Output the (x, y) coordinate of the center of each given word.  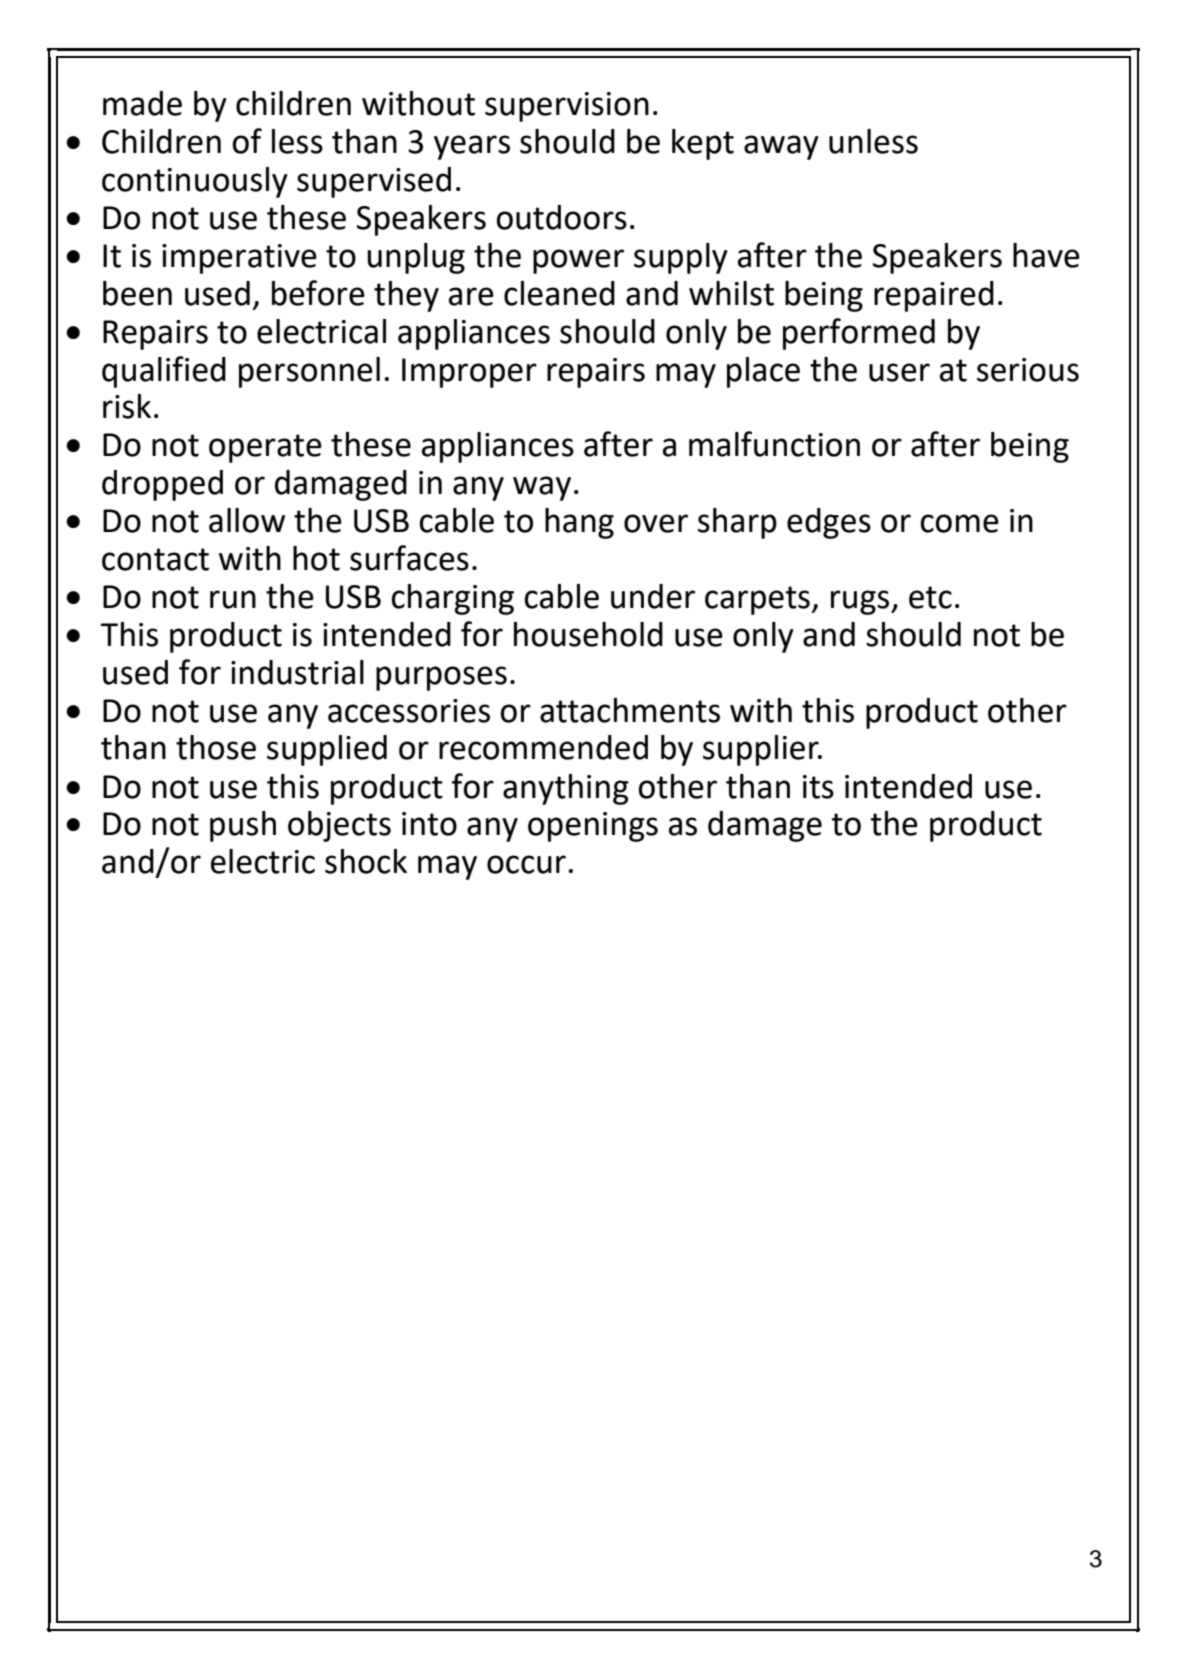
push (243, 826)
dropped (162, 485)
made (142, 103)
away (781, 147)
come (959, 523)
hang (579, 523)
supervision (567, 107)
